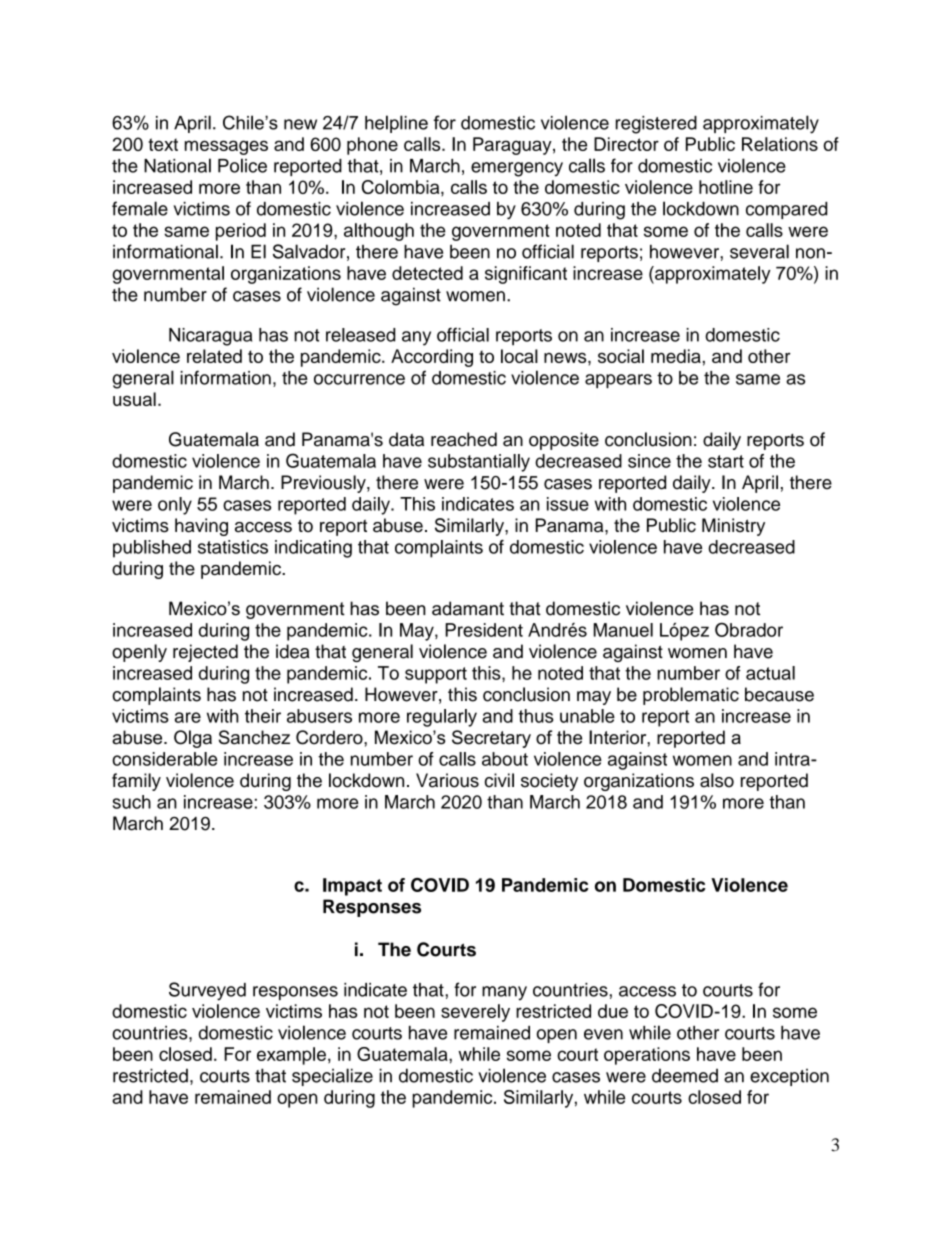  Describe the element at coordinates (175, 506) in the page. I see `only` at that location.
